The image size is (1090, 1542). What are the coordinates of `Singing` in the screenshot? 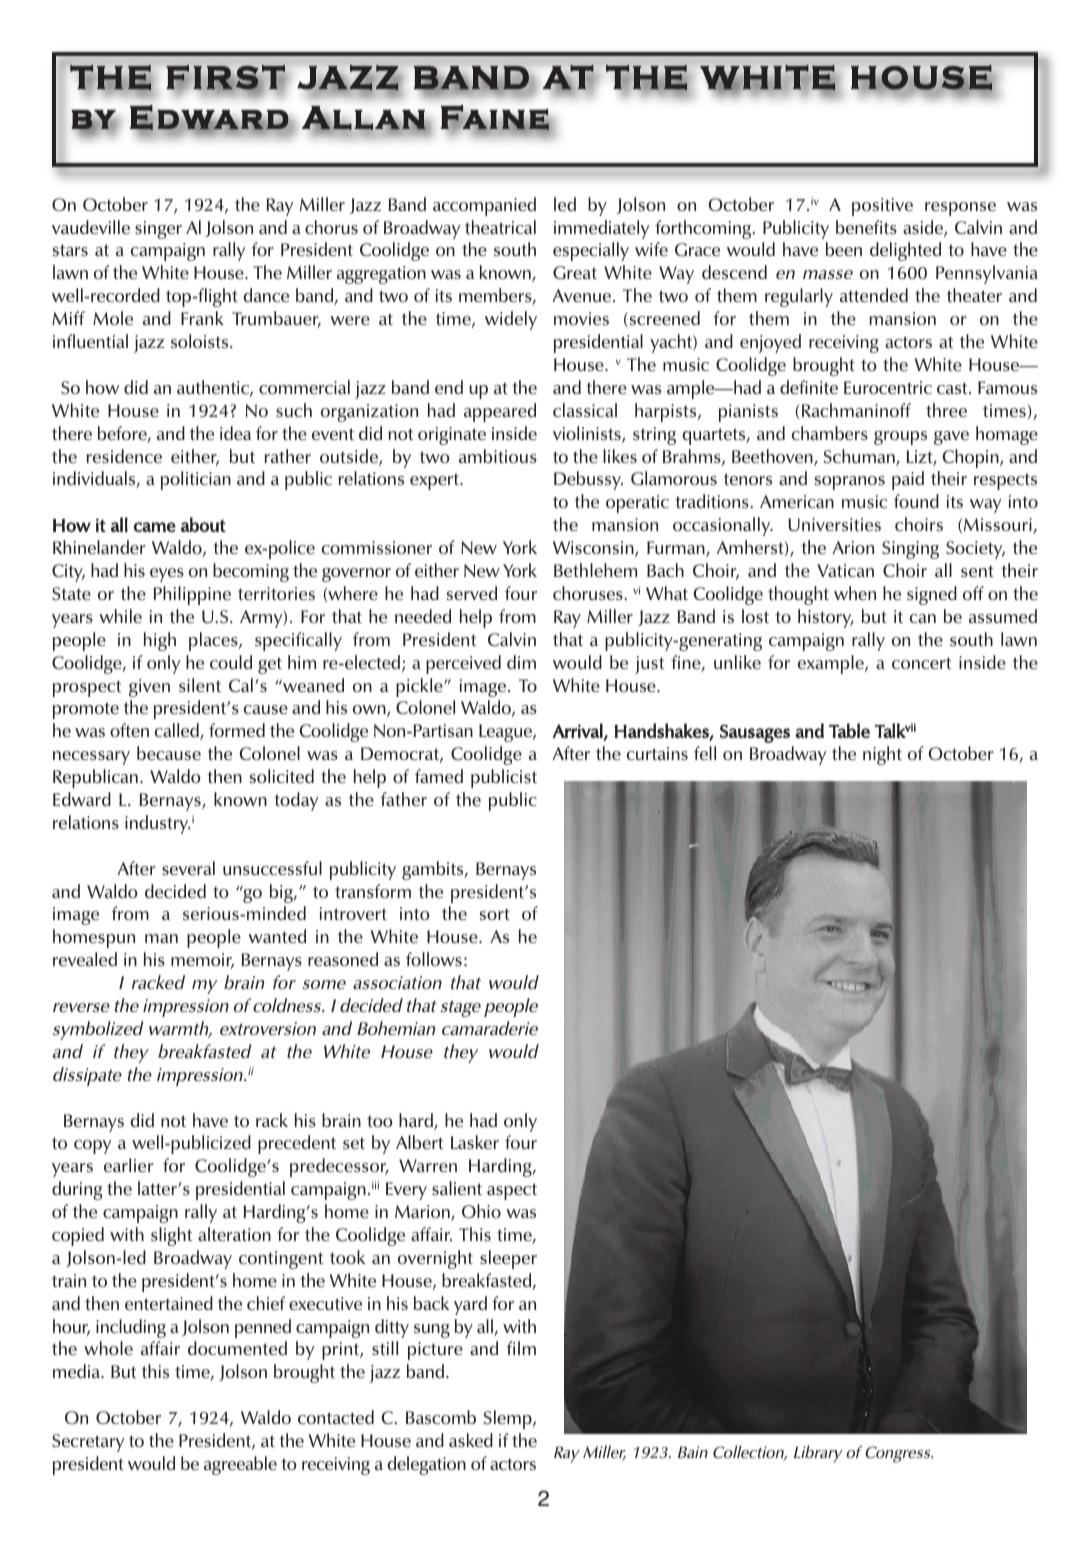 It's located at (910, 550).
